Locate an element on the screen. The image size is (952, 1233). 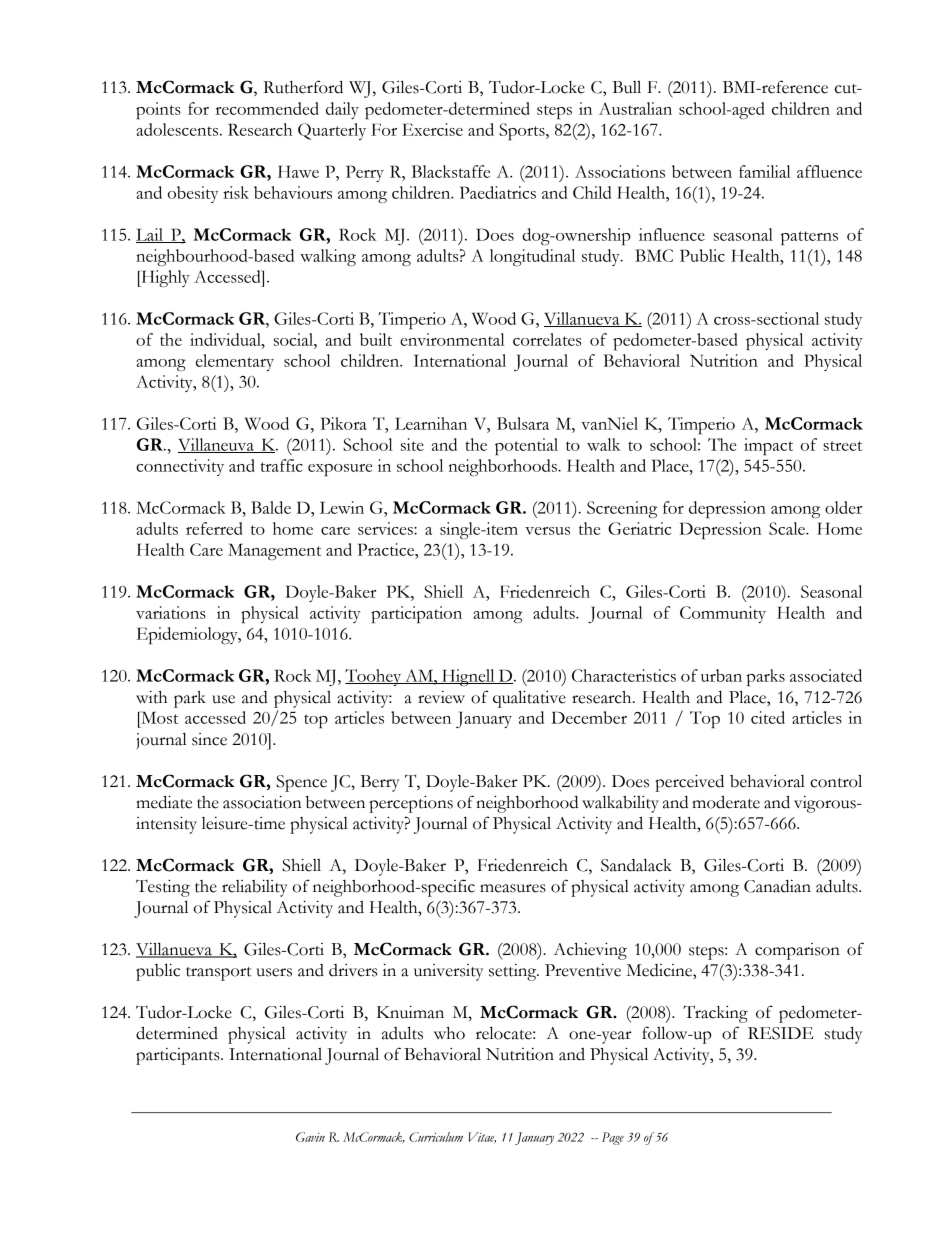
familial is located at coordinates (765, 171).
